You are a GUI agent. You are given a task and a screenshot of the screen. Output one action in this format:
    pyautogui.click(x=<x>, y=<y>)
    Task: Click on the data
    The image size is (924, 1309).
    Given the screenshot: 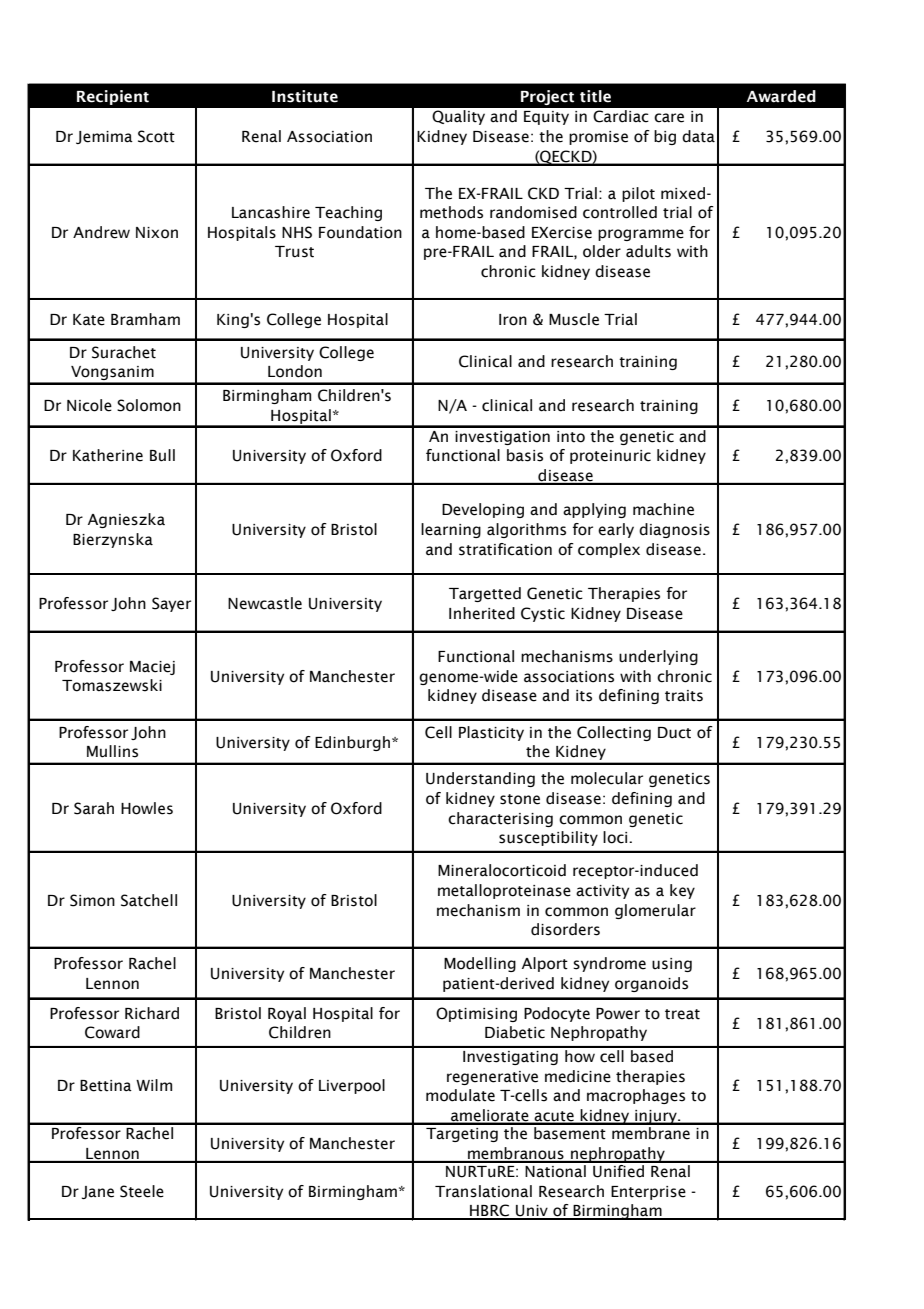 What is the action you would take?
    pyautogui.click(x=698, y=136)
